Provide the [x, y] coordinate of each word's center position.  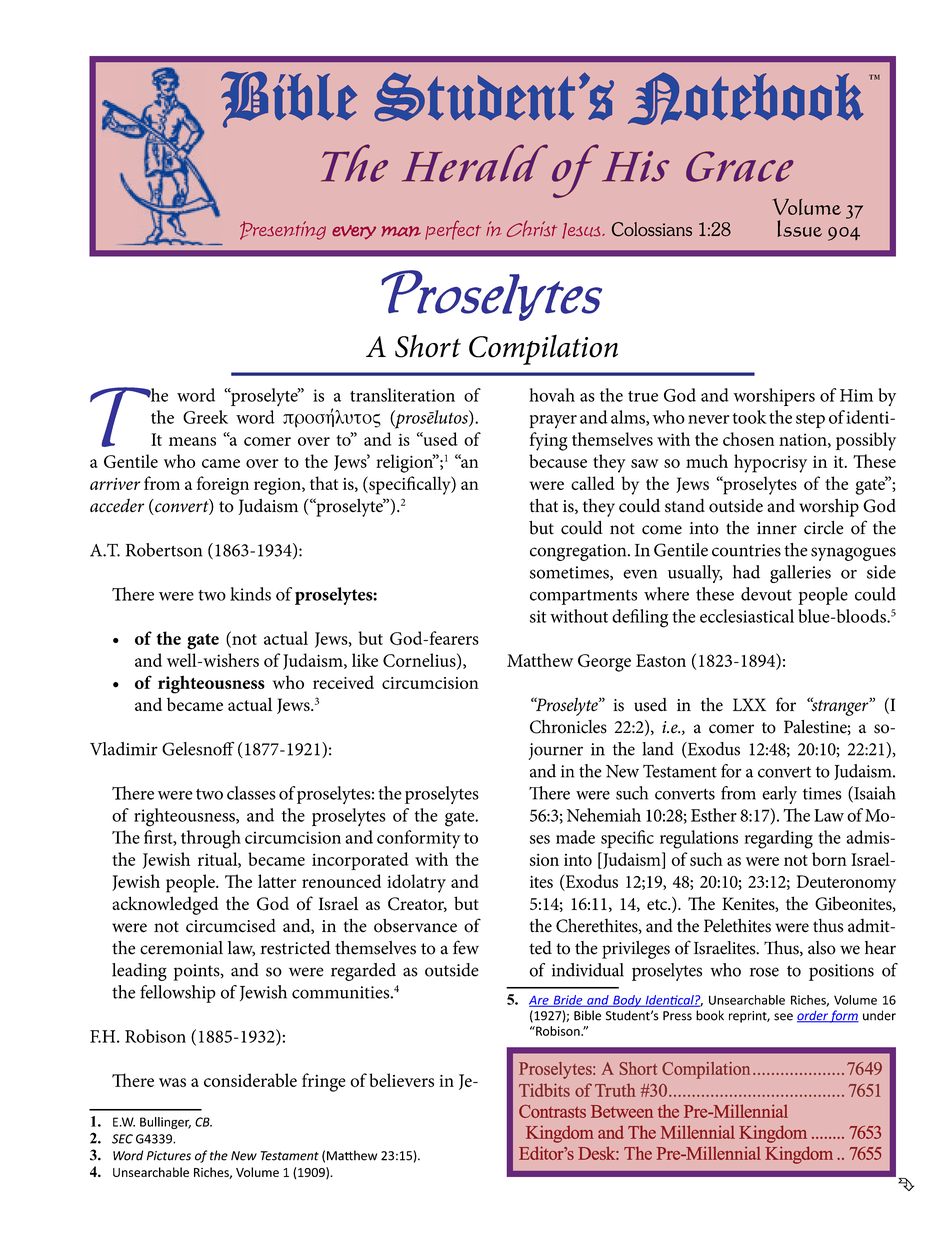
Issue [799, 228]
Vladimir [124, 749]
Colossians [652, 229]
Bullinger [165, 1123]
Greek [205, 417]
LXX [749, 704]
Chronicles [568, 727]
